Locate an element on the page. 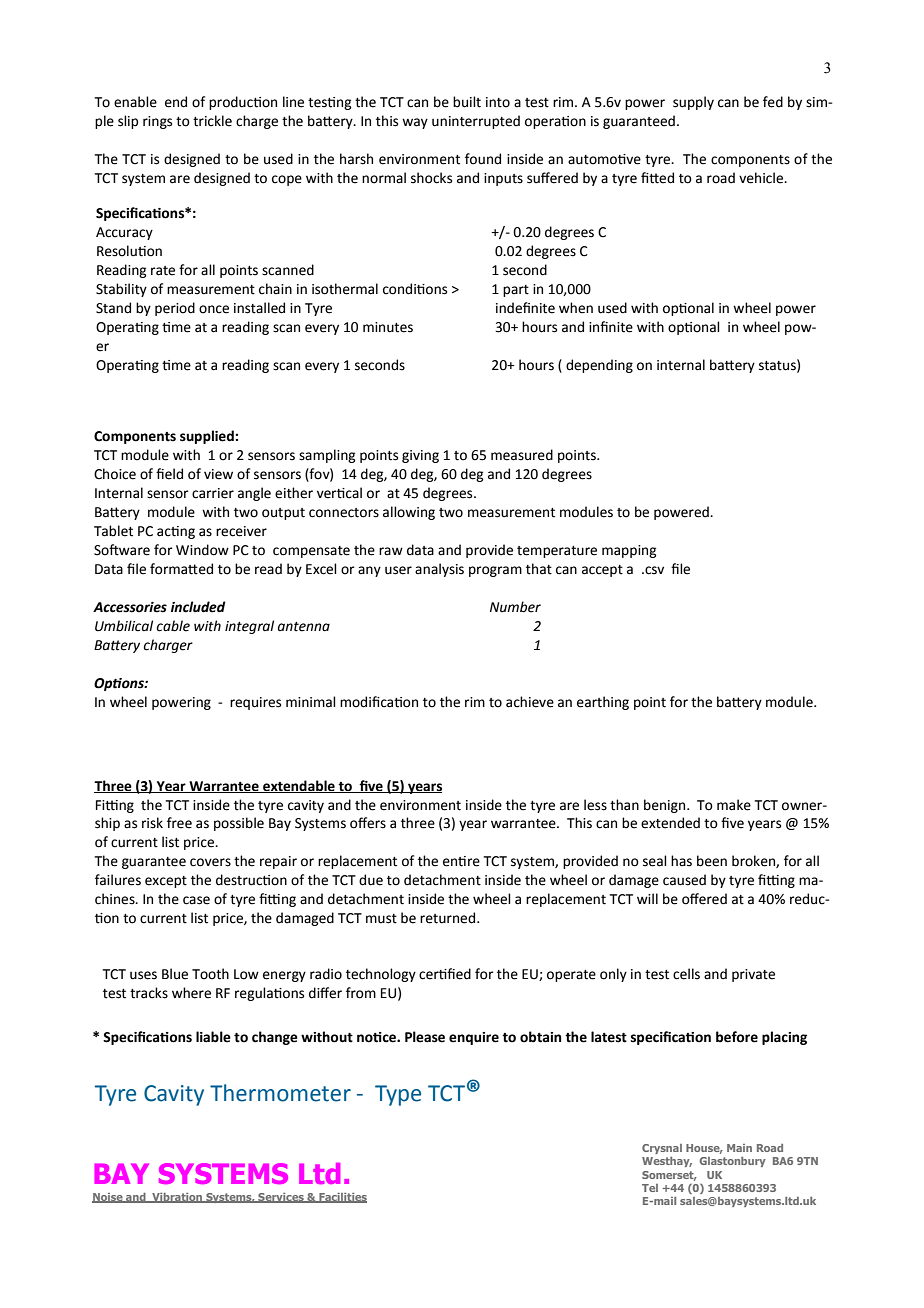 The image size is (924, 1308). make is located at coordinates (734, 805).
